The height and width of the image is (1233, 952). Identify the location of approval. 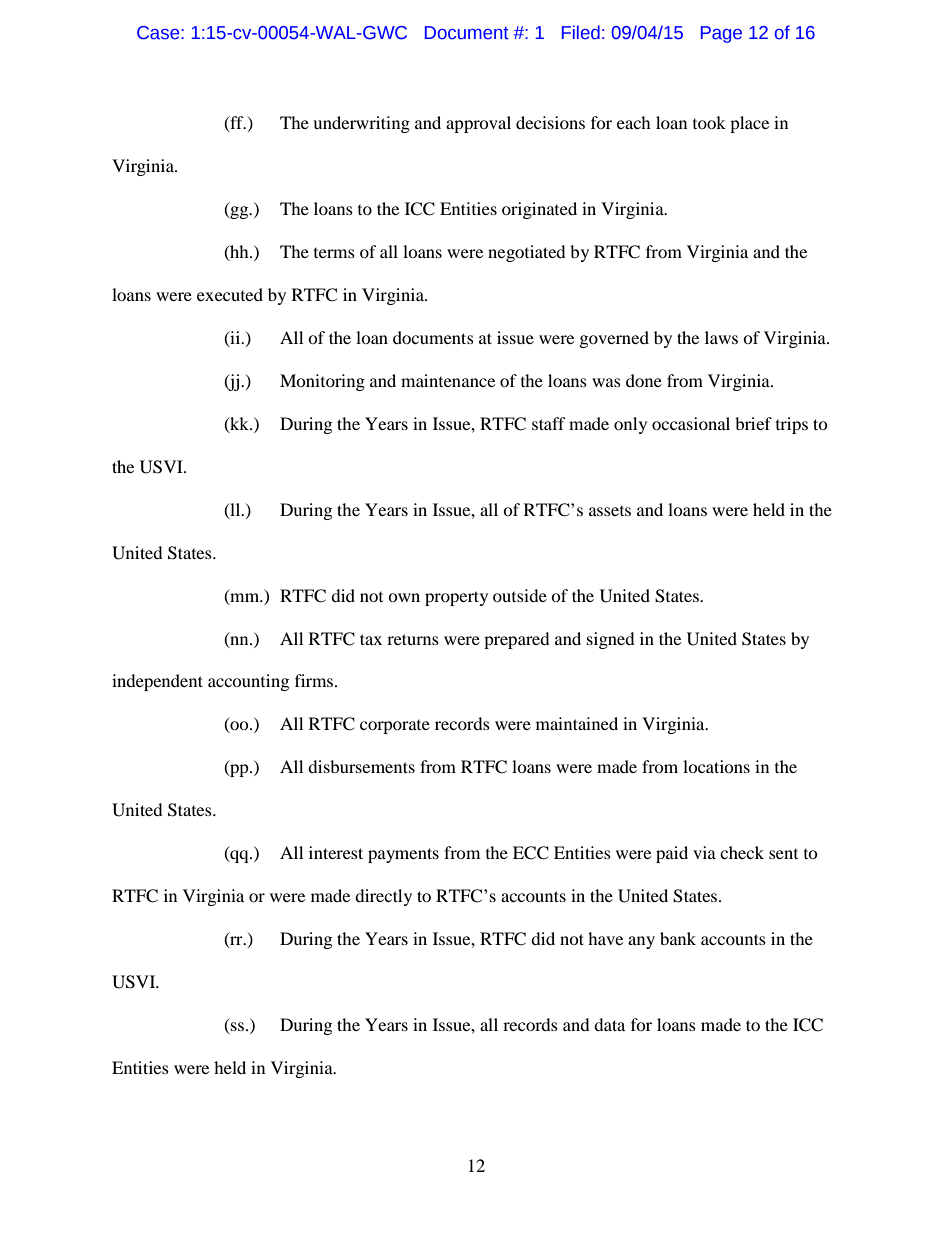
(478, 124).
